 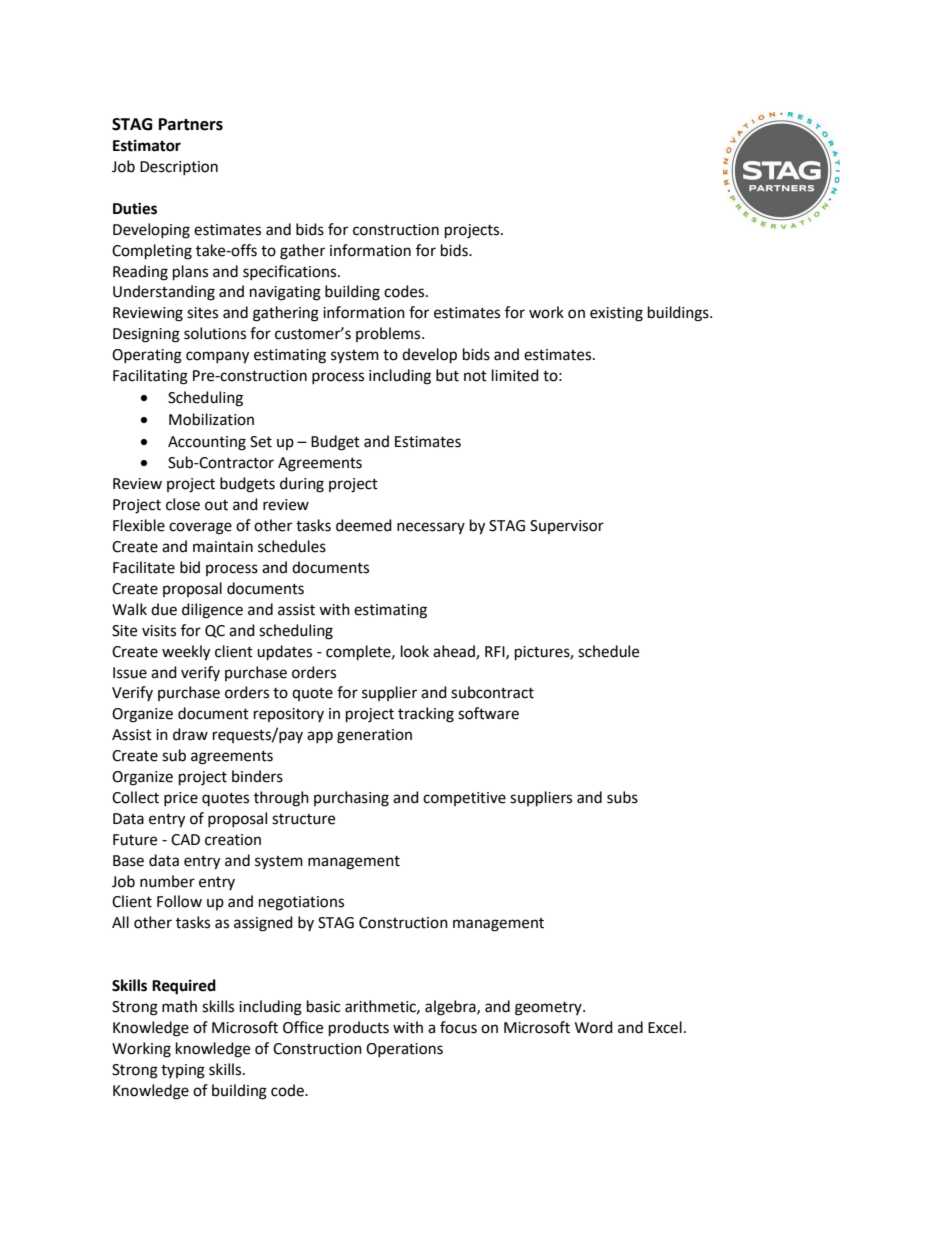 I want to click on specifications, so click(x=291, y=272).
